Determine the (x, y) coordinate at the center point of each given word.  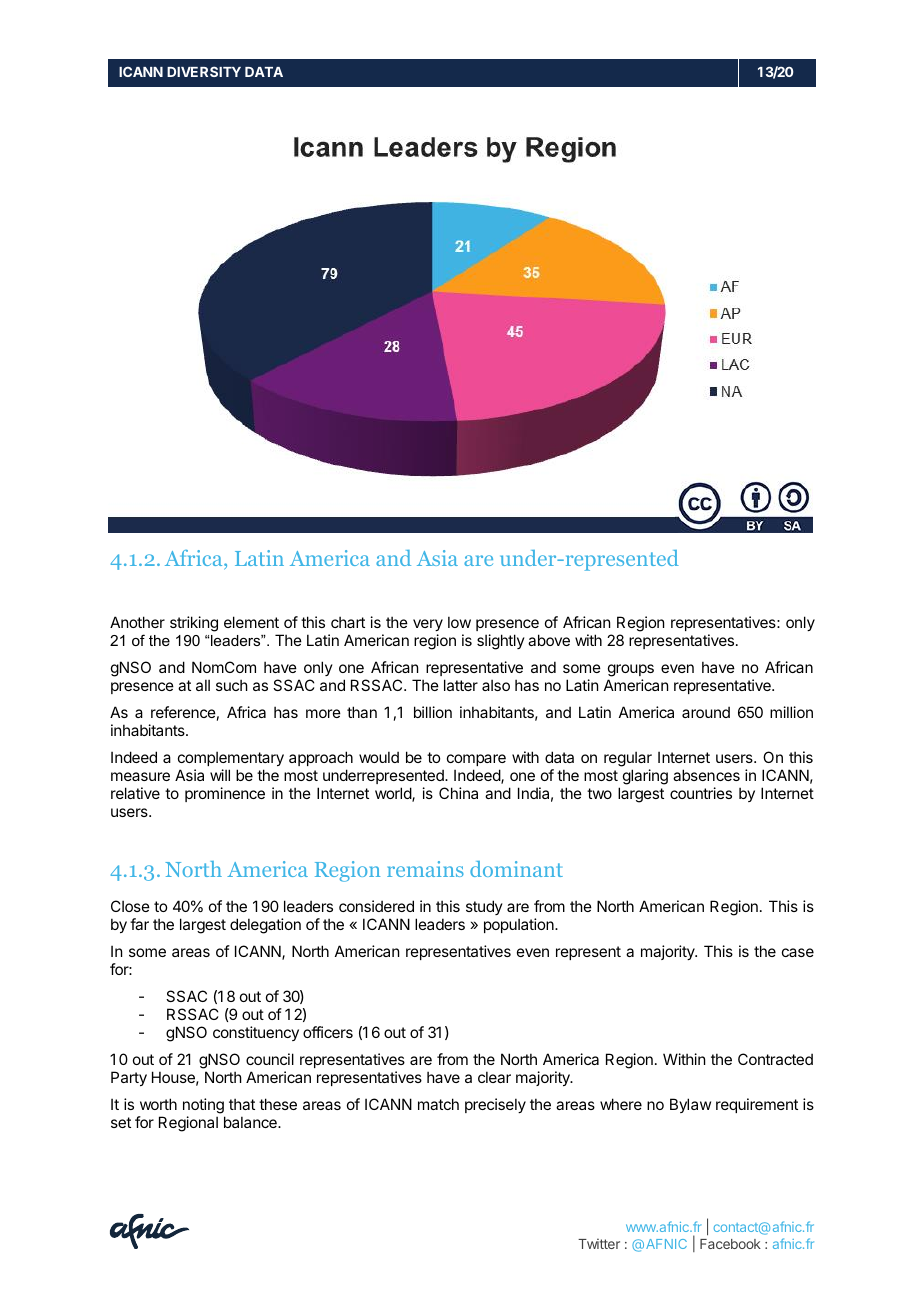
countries (701, 793)
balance (251, 1122)
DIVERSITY (204, 71)
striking (194, 624)
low (459, 622)
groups (631, 670)
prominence (225, 794)
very (428, 625)
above (549, 640)
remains (425, 869)
